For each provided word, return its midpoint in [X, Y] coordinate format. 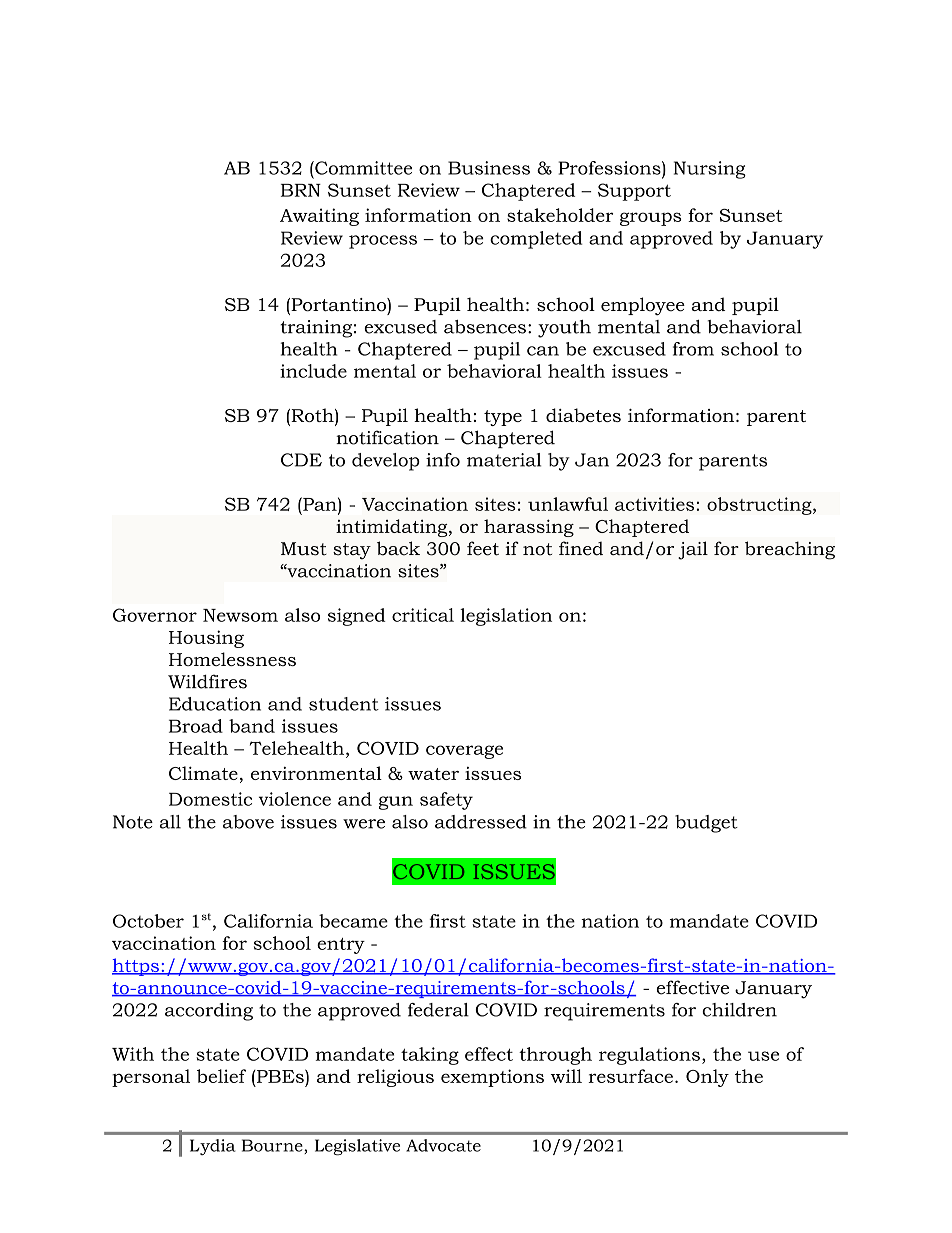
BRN [301, 190]
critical [423, 615]
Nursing [710, 170]
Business [489, 168]
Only [707, 1078]
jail [693, 550]
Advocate [443, 1145]
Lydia [213, 1147]
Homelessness [232, 659]
